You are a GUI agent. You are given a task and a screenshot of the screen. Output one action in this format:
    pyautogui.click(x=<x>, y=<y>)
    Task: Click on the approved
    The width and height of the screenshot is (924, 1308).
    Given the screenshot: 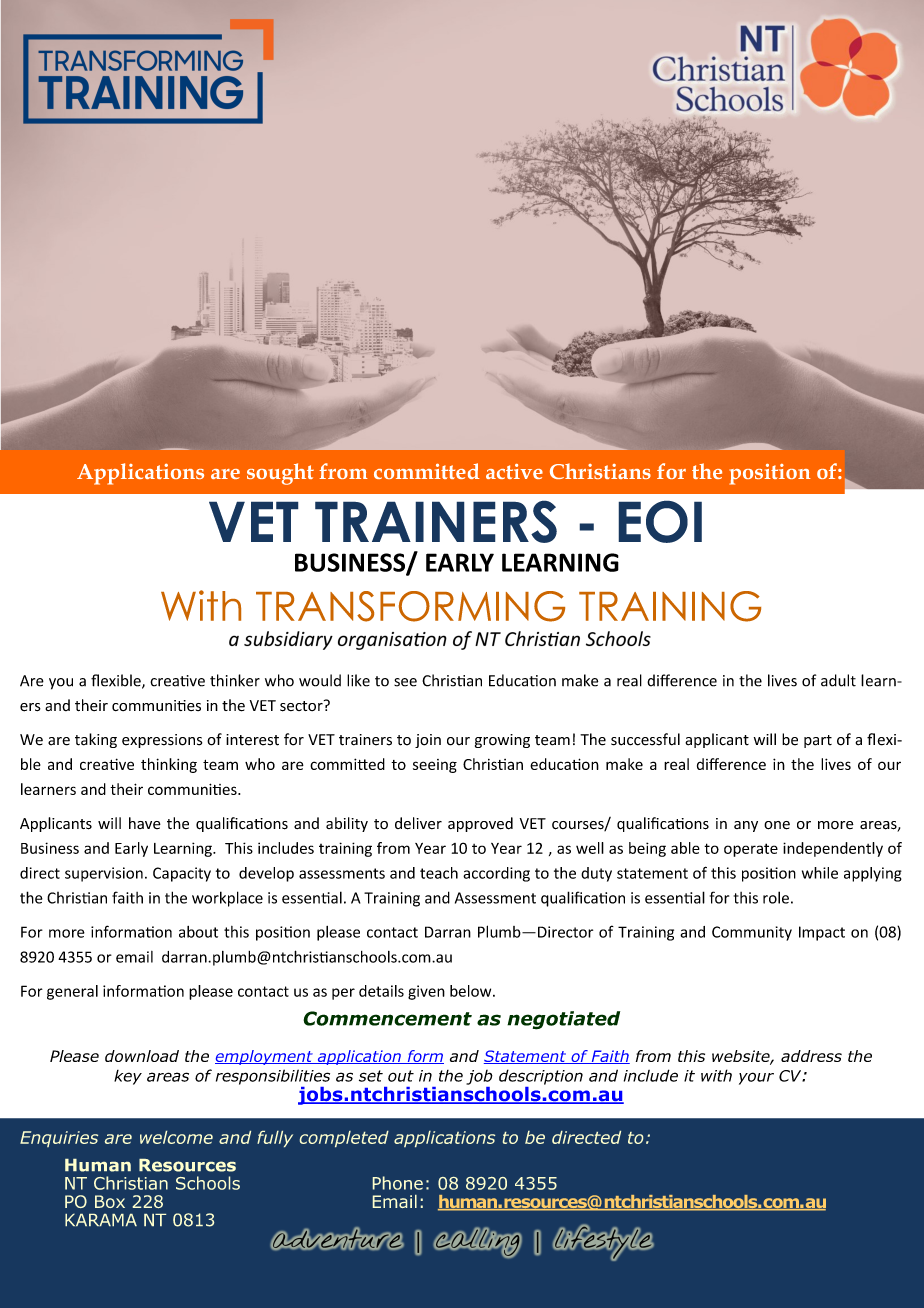 What is the action you would take?
    pyautogui.click(x=480, y=824)
